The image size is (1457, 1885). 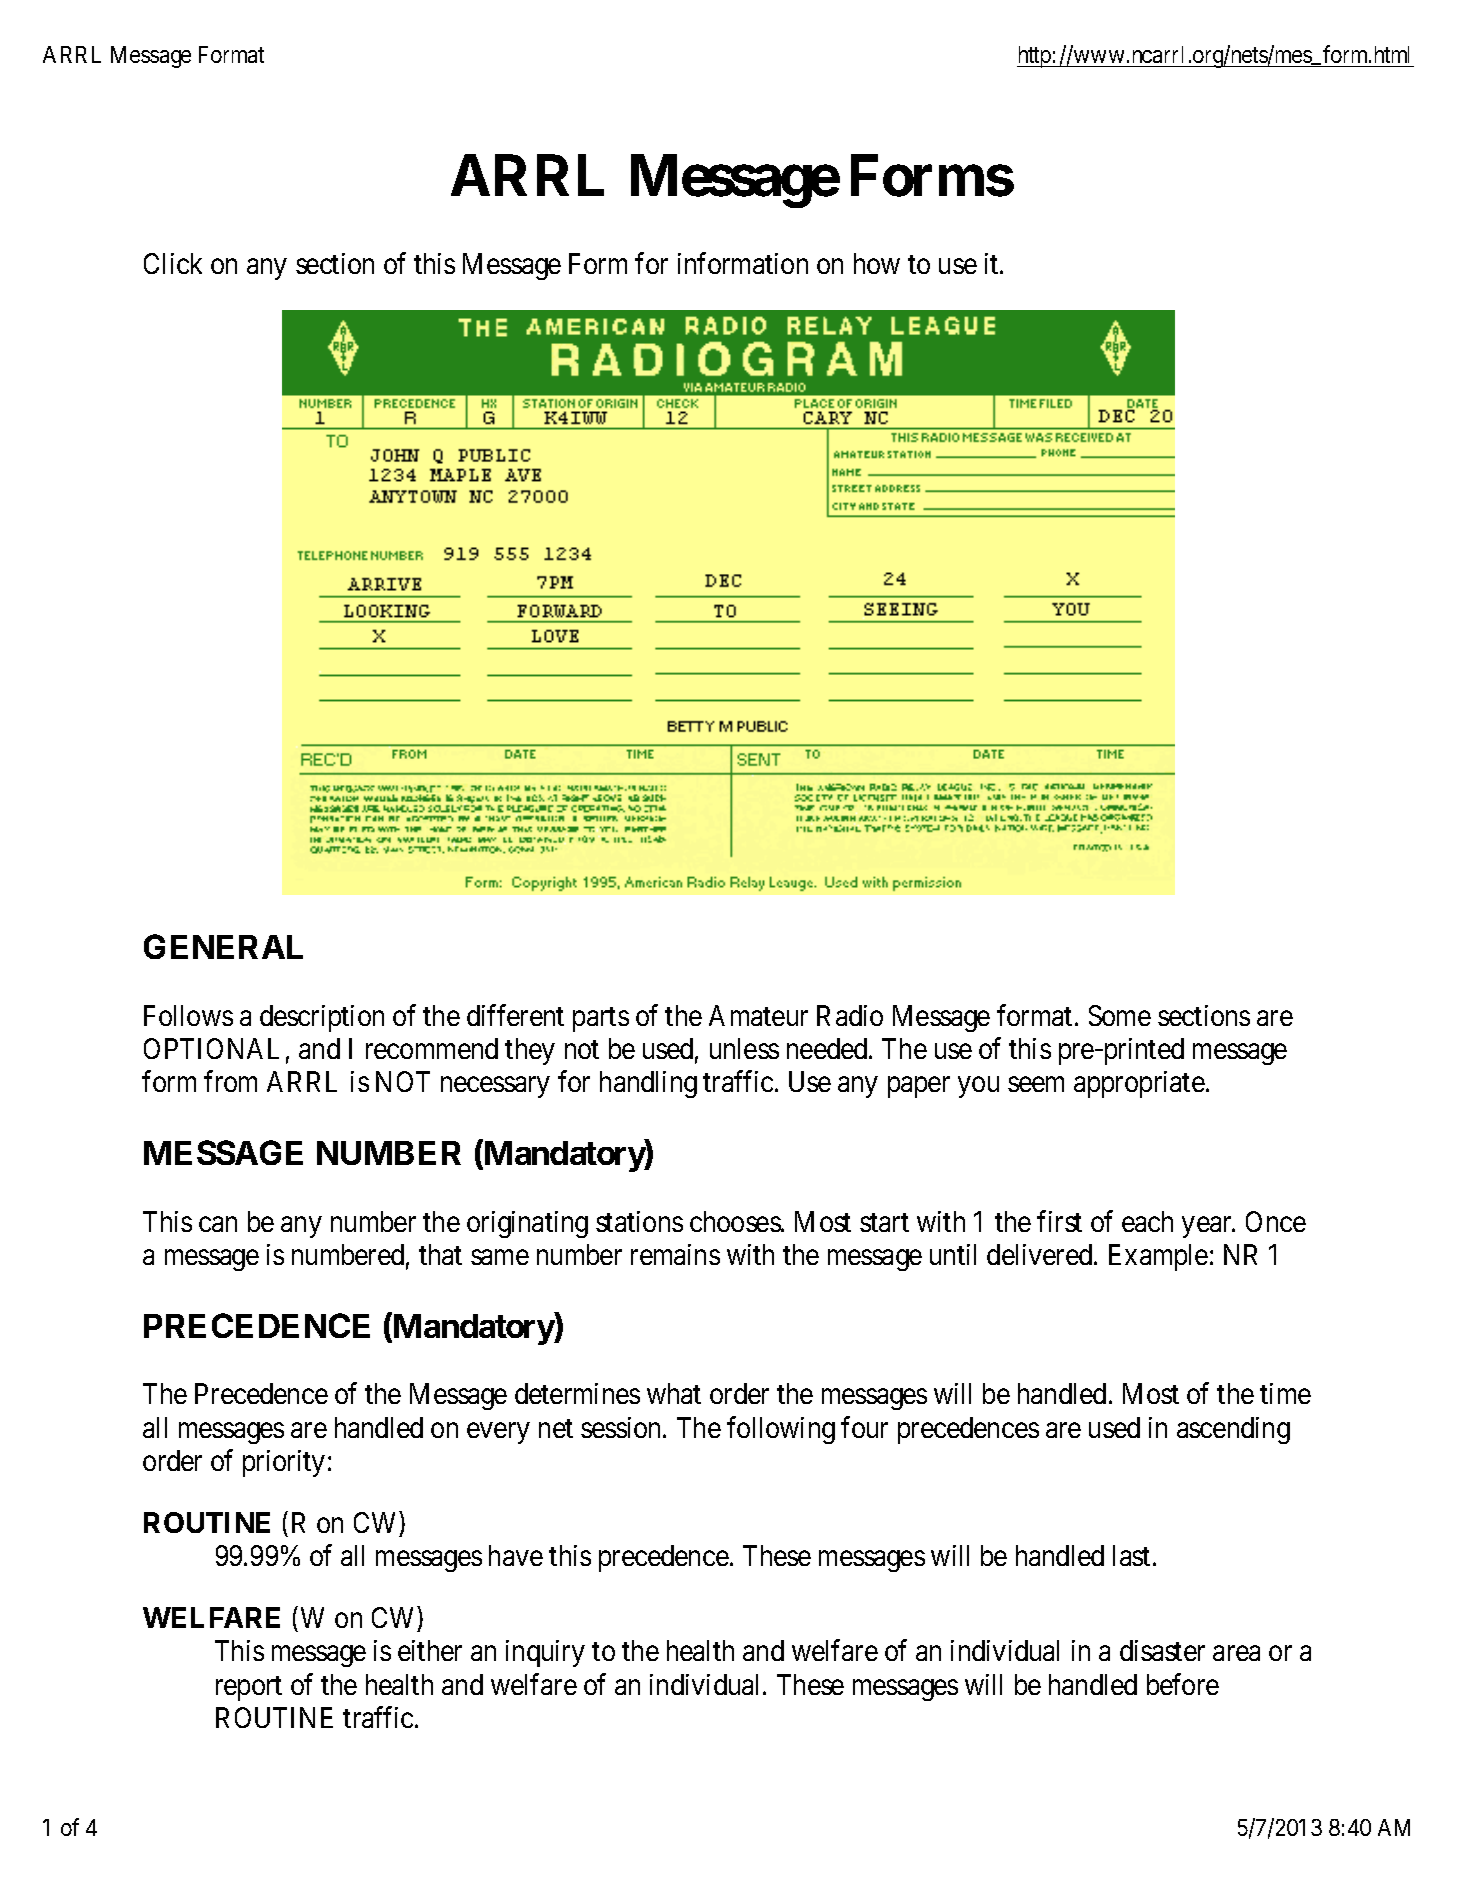 I want to click on Amateur, so click(x=758, y=1015).
